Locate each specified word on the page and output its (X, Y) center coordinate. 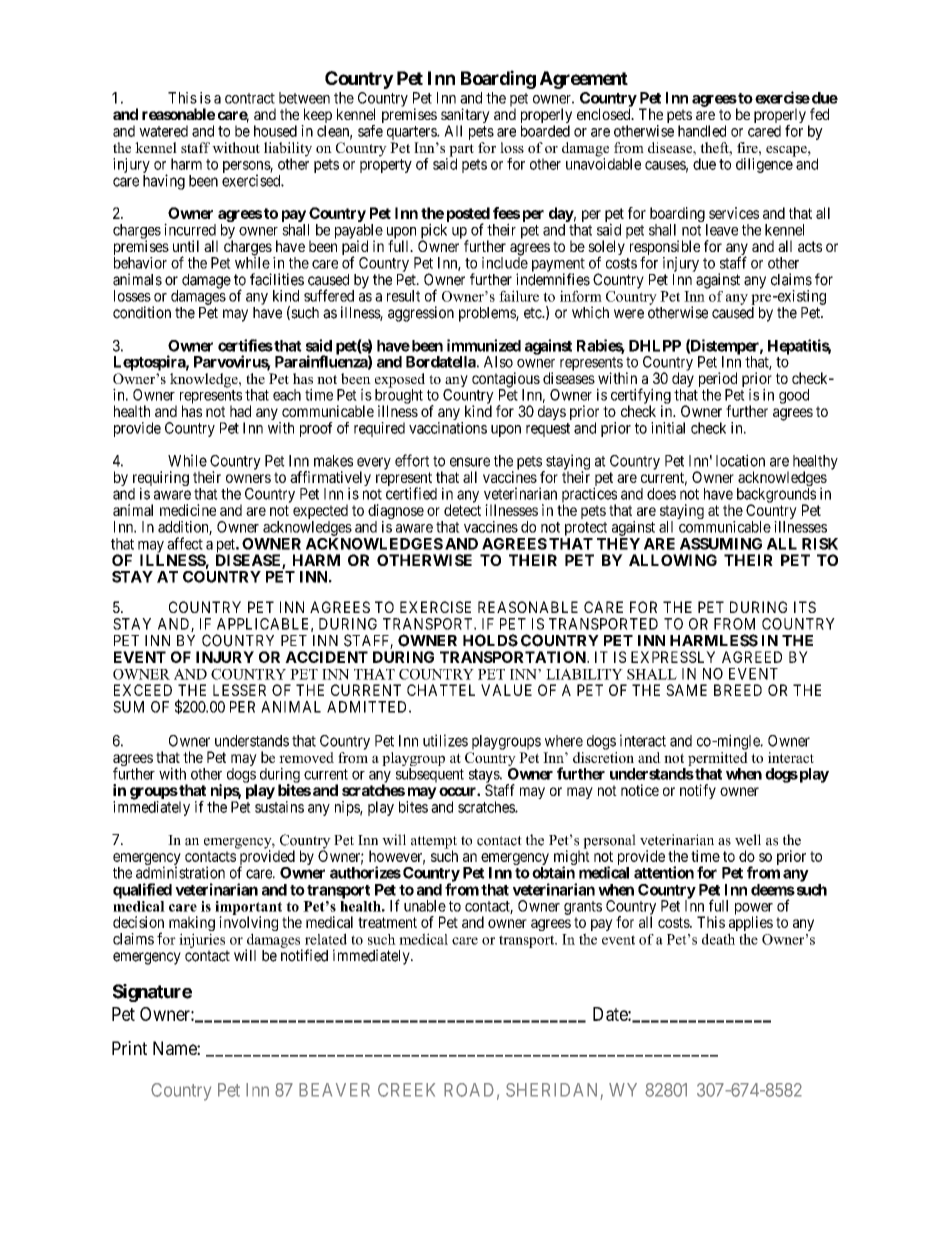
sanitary (465, 117)
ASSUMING (721, 544)
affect (185, 543)
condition (142, 312)
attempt (434, 843)
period (718, 381)
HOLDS (490, 640)
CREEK (406, 1090)
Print (129, 1048)
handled (702, 131)
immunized (484, 345)
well (748, 840)
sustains (279, 807)
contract (250, 98)
